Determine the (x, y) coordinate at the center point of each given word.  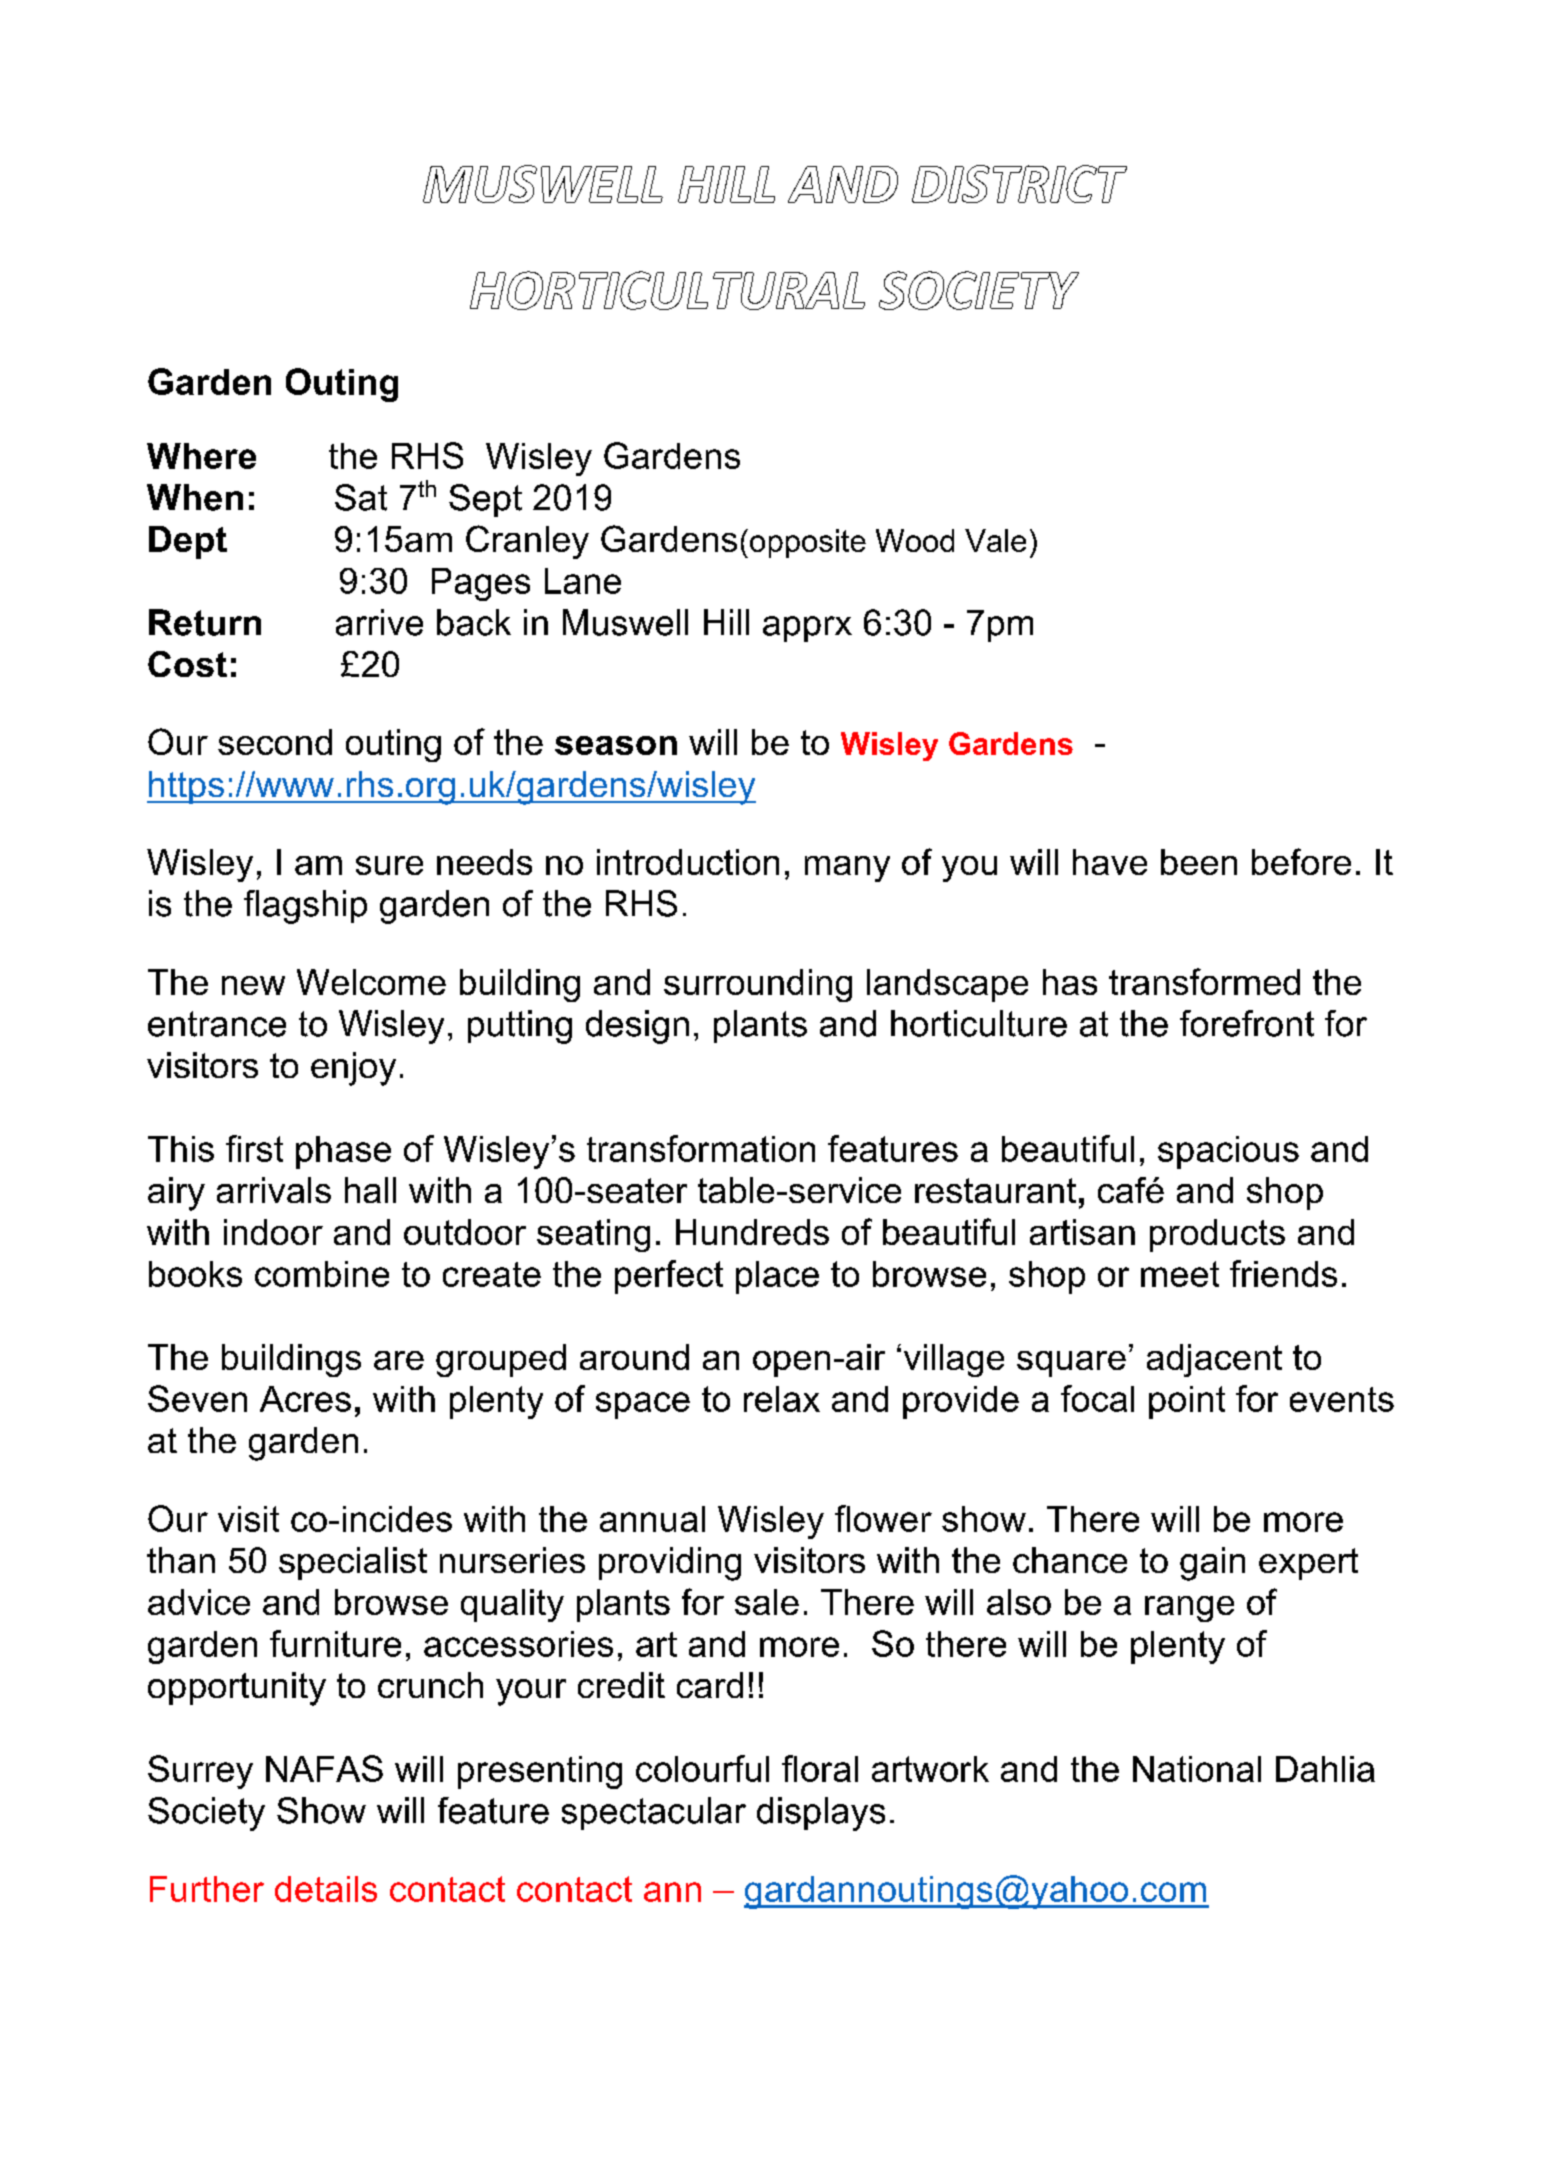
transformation (701, 1148)
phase (343, 1152)
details (326, 1889)
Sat (361, 497)
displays (821, 1814)
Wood (915, 540)
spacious (1228, 1152)
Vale (995, 540)
